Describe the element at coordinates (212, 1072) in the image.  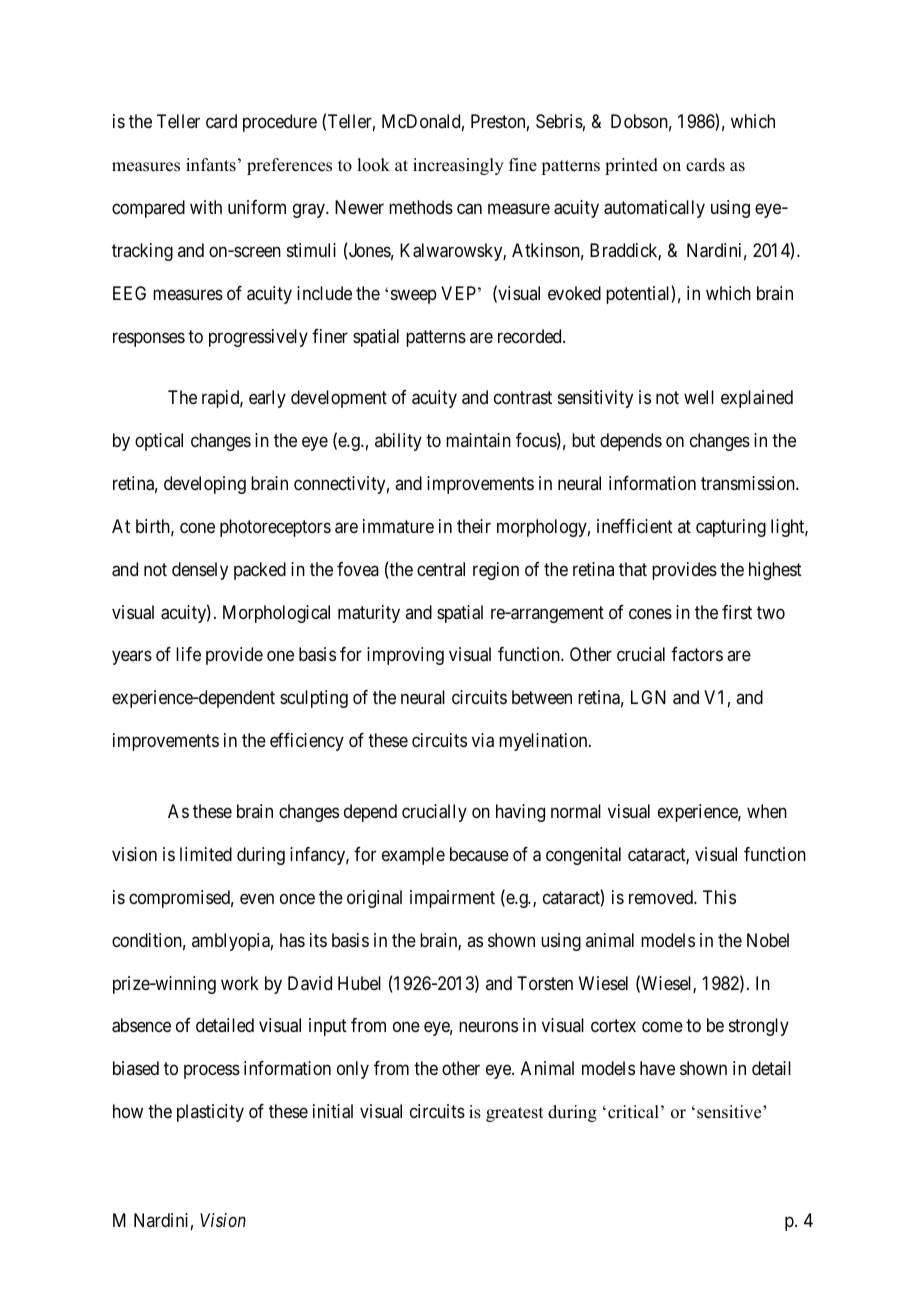
I see `process` at that location.
